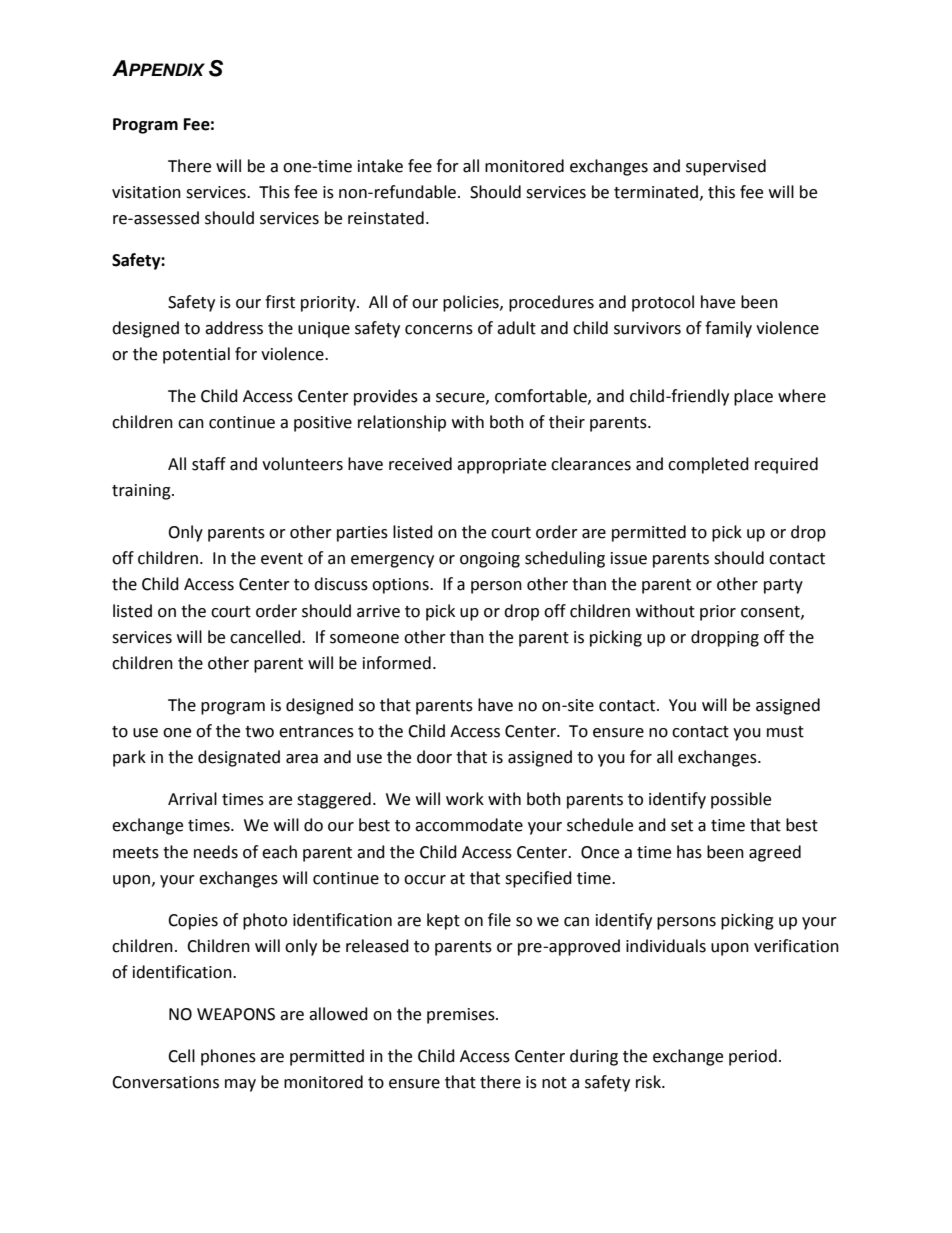  I want to click on reinstated, so click(386, 218).
